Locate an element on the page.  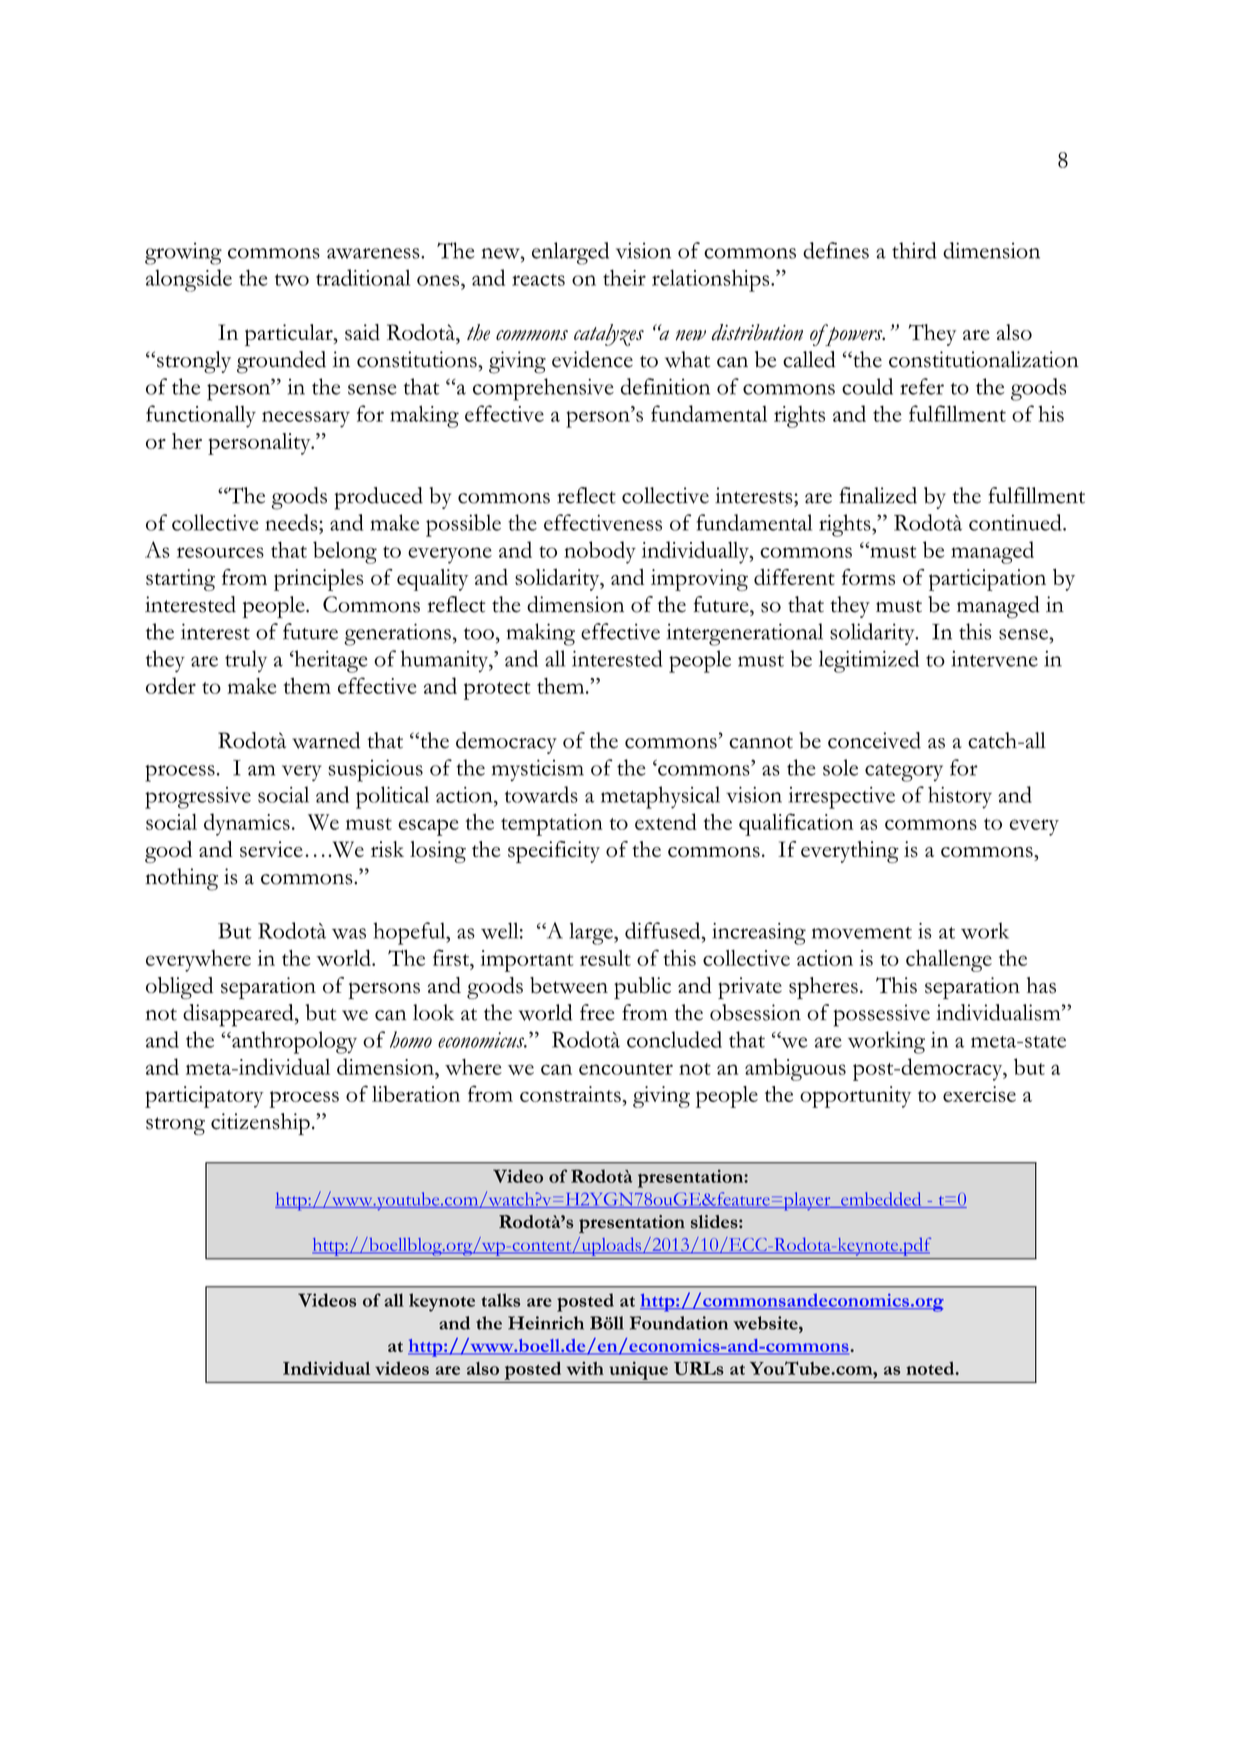
third is located at coordinates (914, 250).
